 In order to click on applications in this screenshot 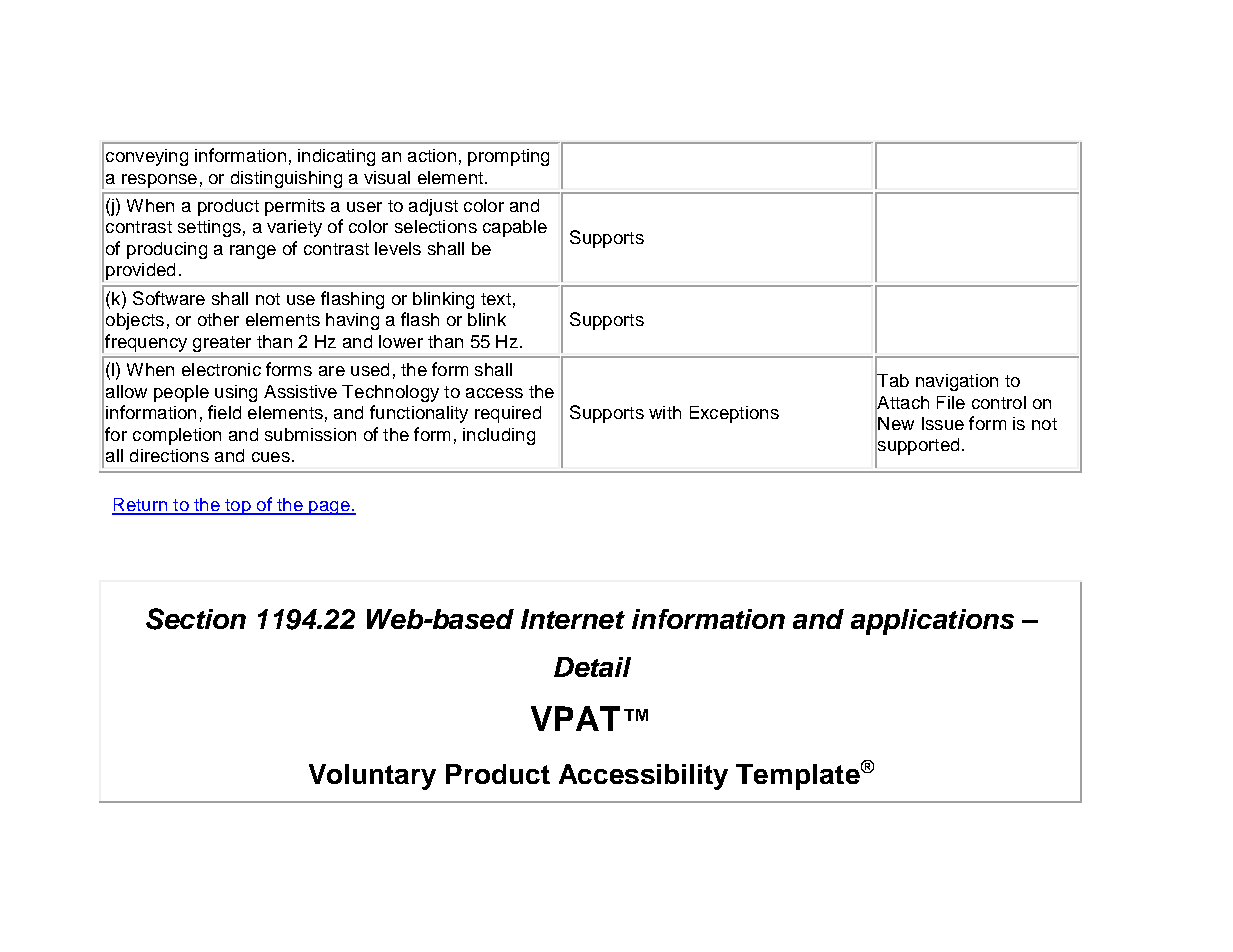, I will do `click(932, 622)`.
